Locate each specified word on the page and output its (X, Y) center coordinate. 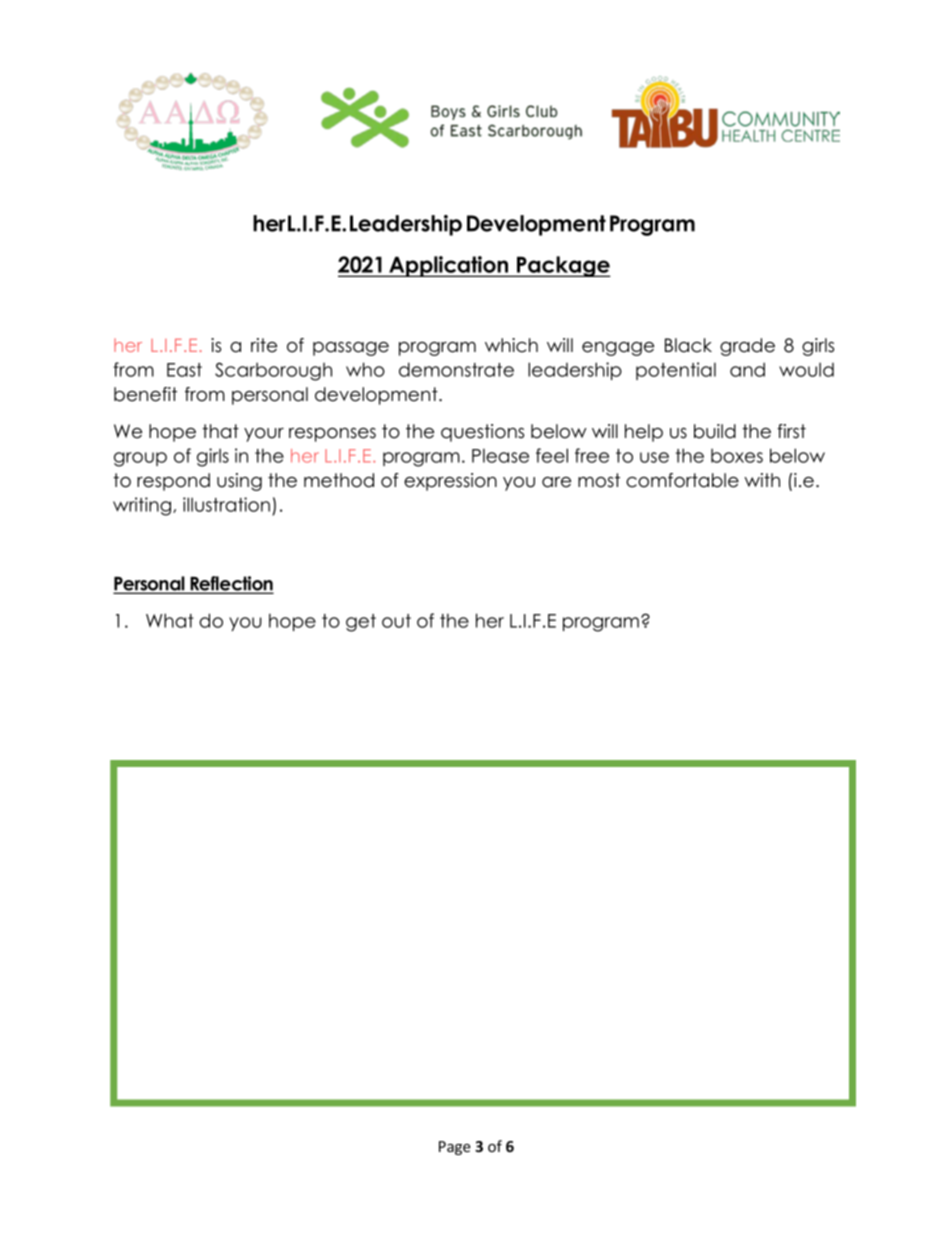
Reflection (230, 584)
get (361, 623)
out (396, 621)
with (762, 480)
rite (264, 345)
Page (455, 1148)
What (170, 620)
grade (747, 347)
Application (449, 266)
